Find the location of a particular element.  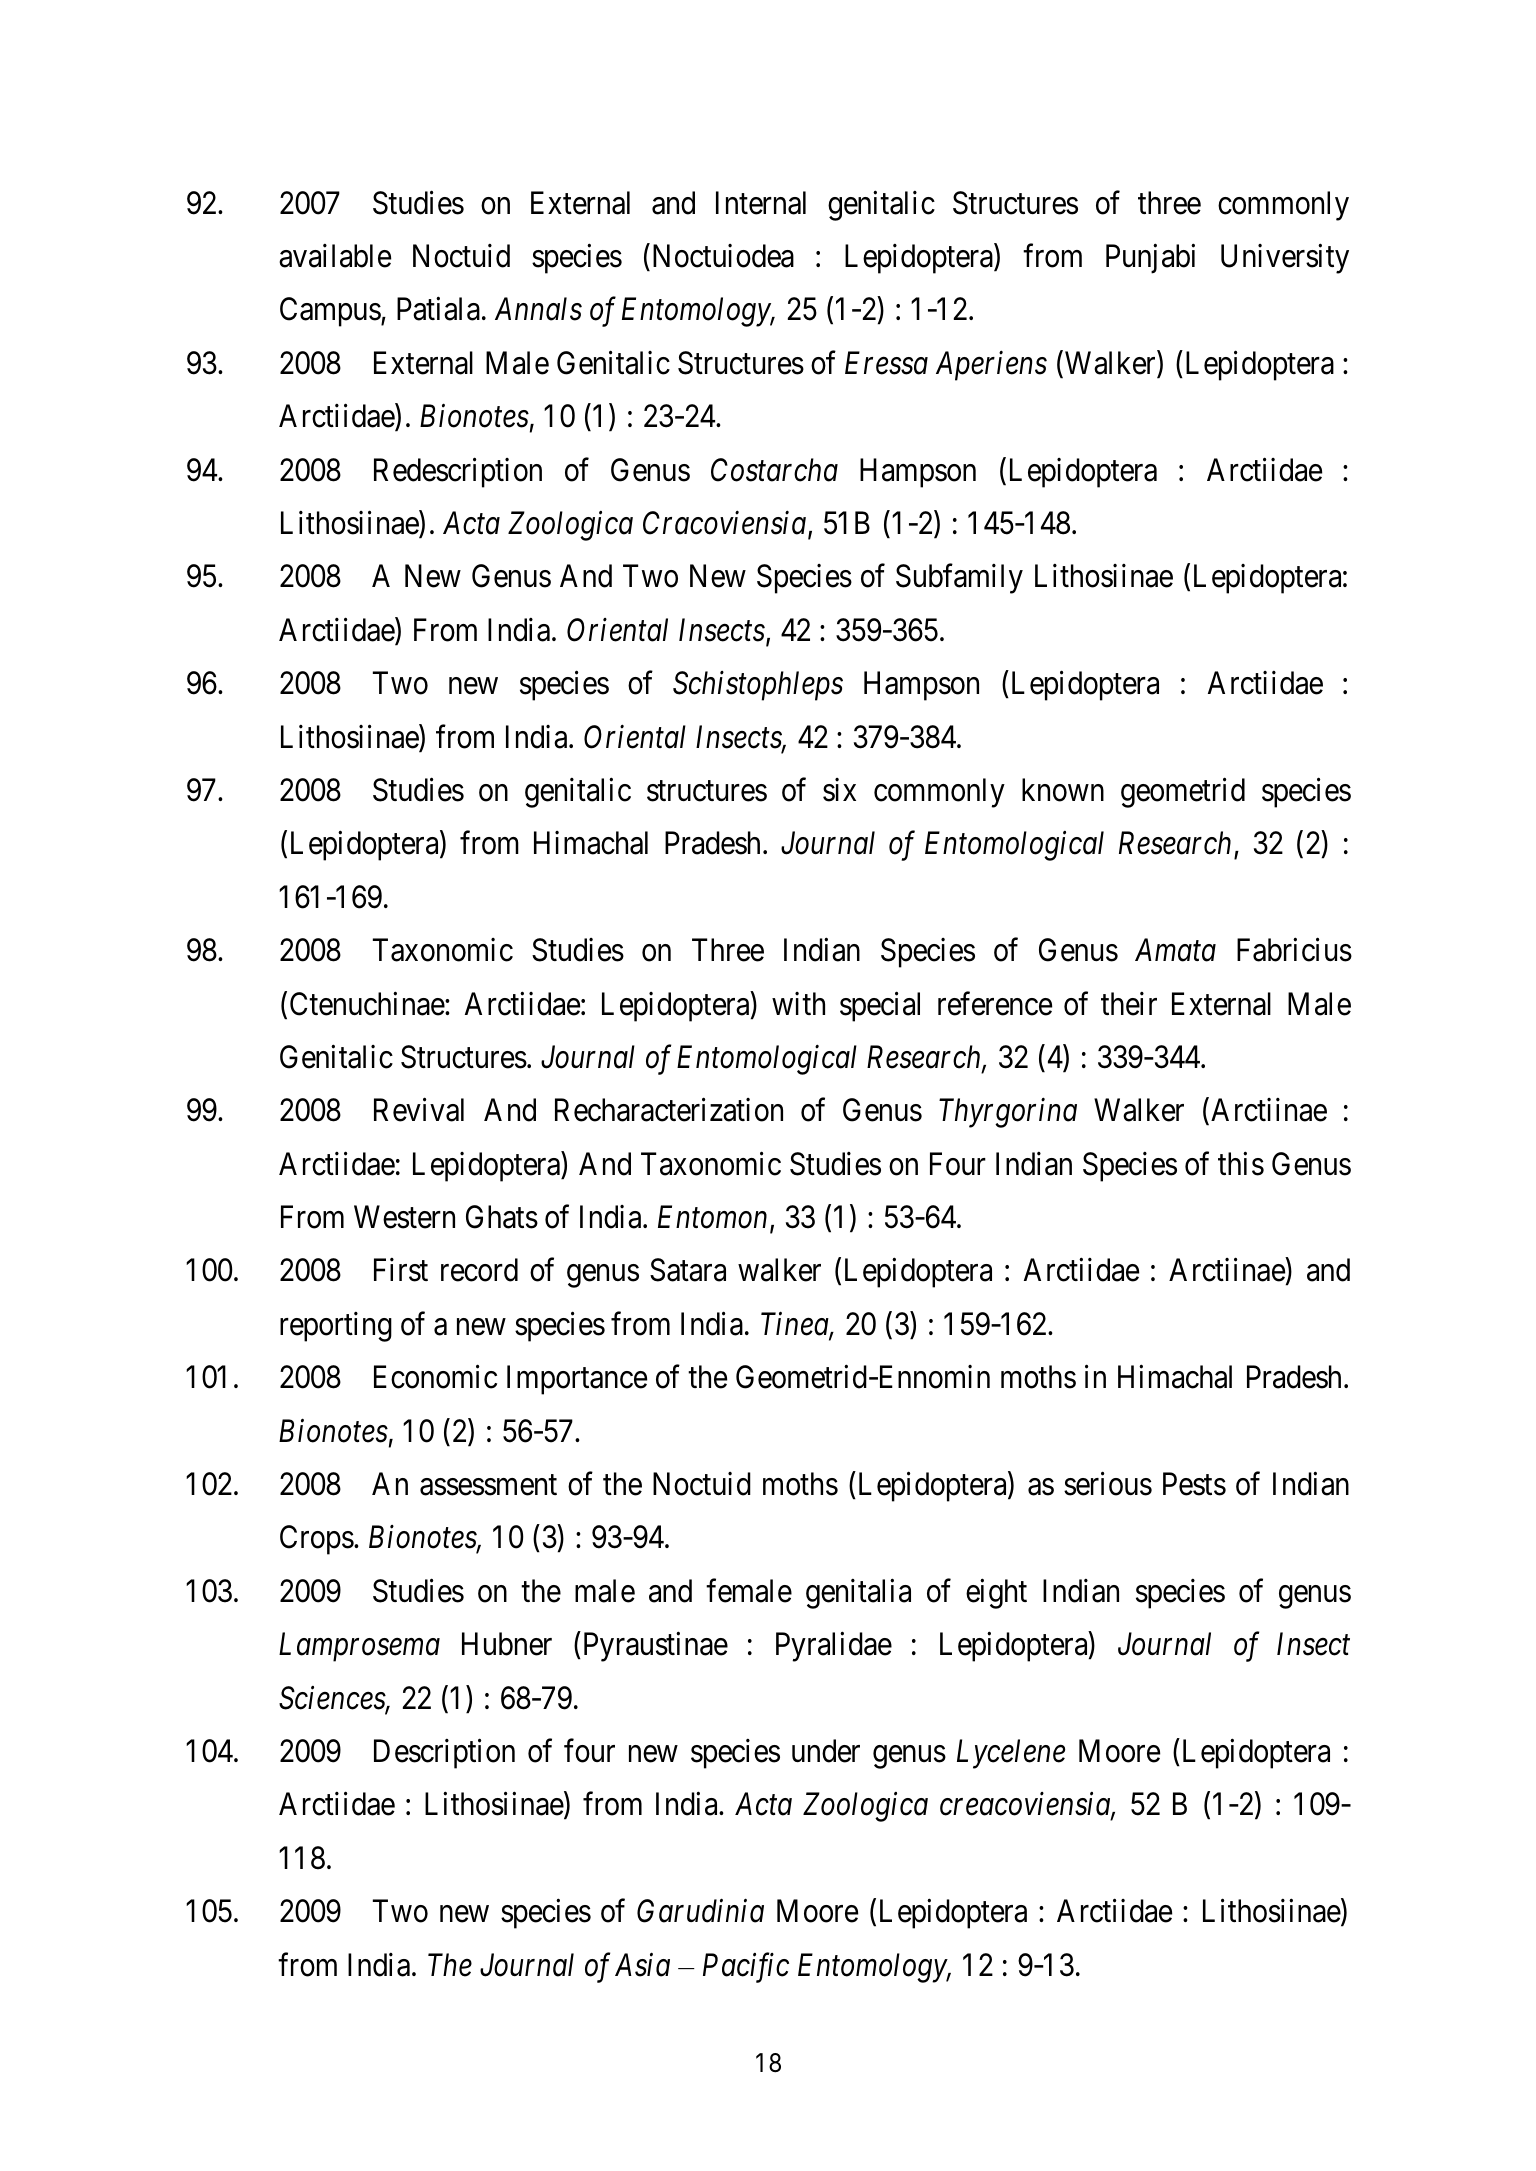

Pacific is located at coordinates (746, 1968).
